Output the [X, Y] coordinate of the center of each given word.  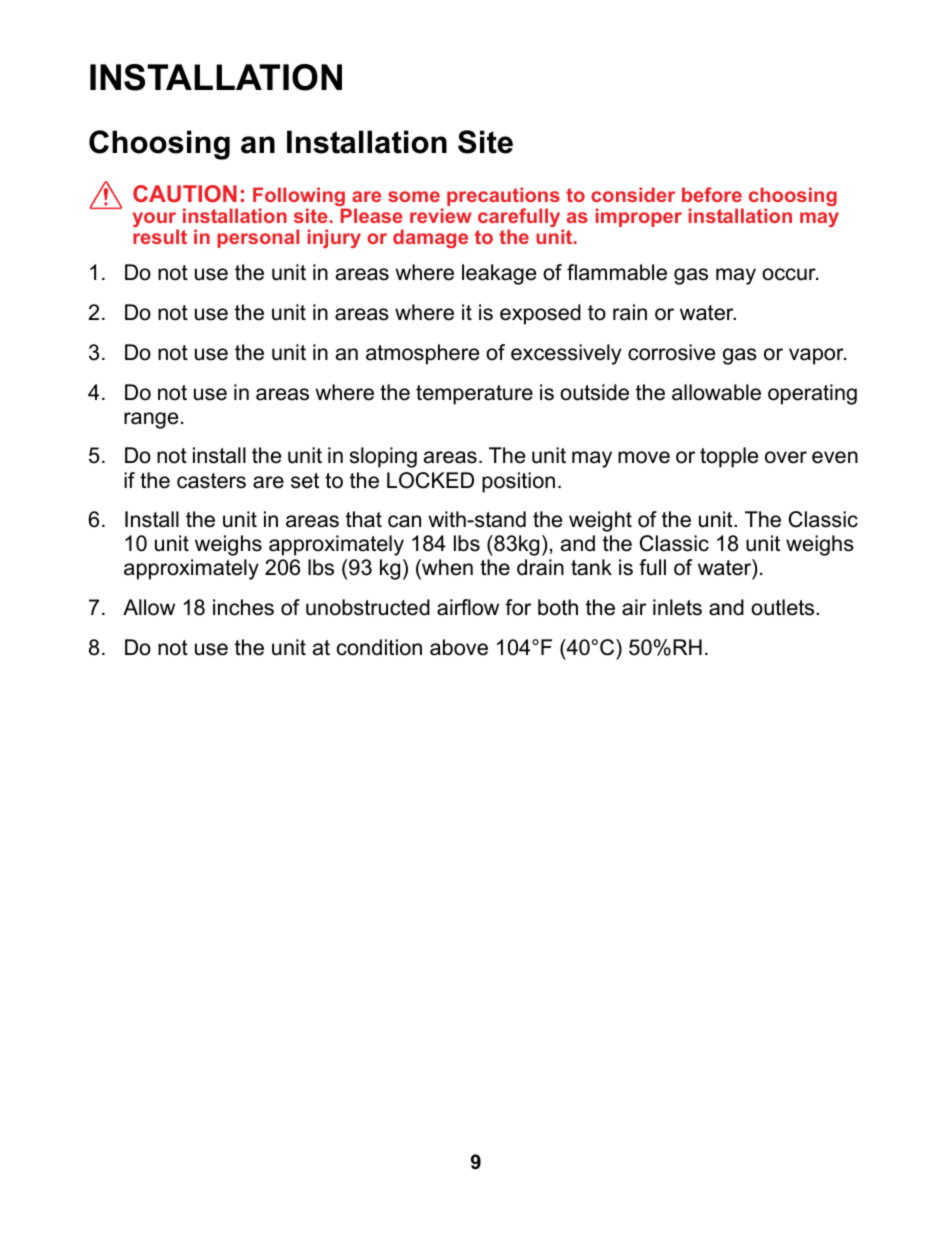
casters [211, 481]
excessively [566, 354]
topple [729, 457]
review [441, 215]
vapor [817, 356]
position [518, 482]
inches [243, 607]
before [712, 194]
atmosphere [422, 354]
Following [300, 198]
